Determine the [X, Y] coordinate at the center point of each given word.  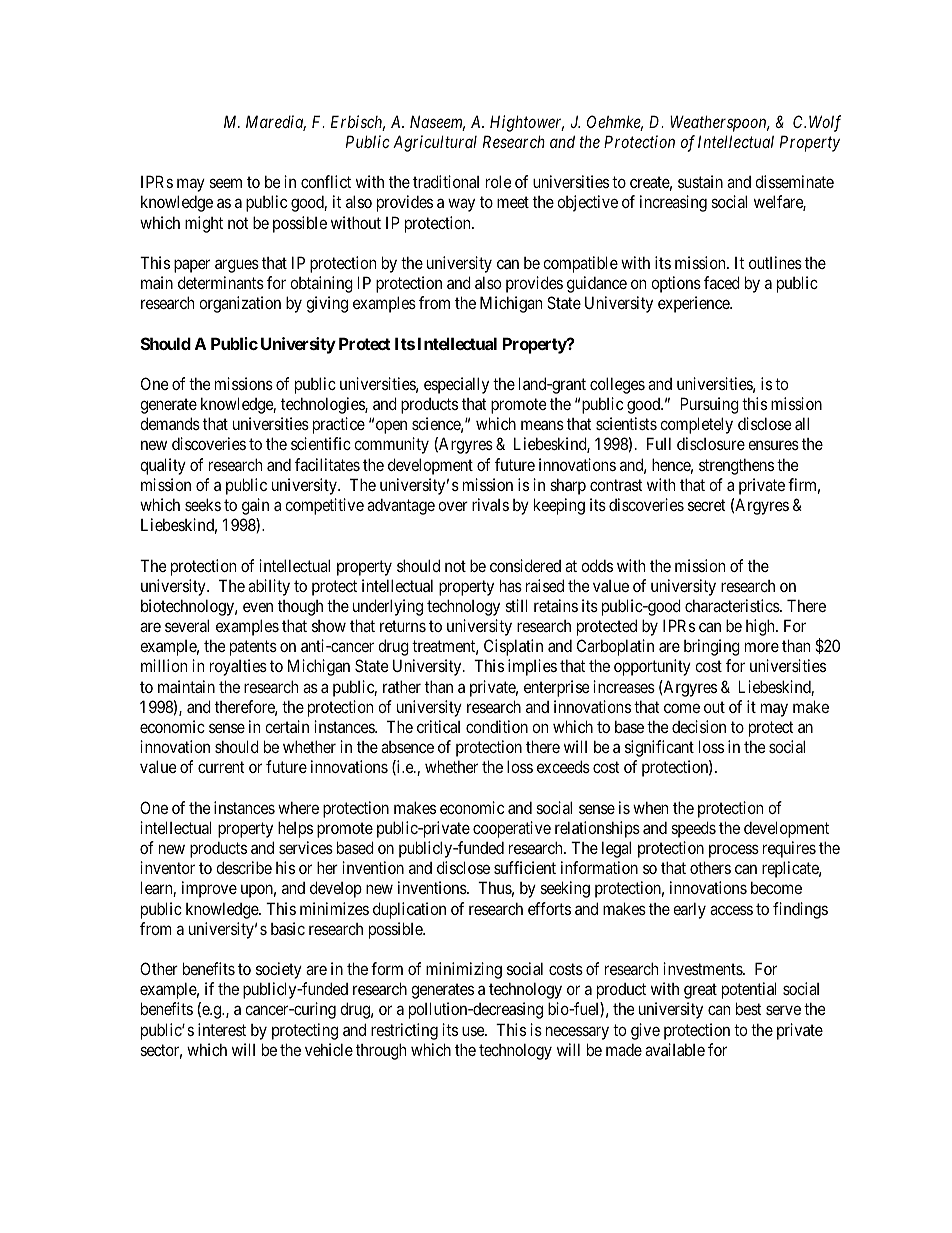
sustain [700, 181]
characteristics [733, 605]
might [204, 224]
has [511, 585]
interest [222, 1029]
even [258, 607]
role [498, 181]
